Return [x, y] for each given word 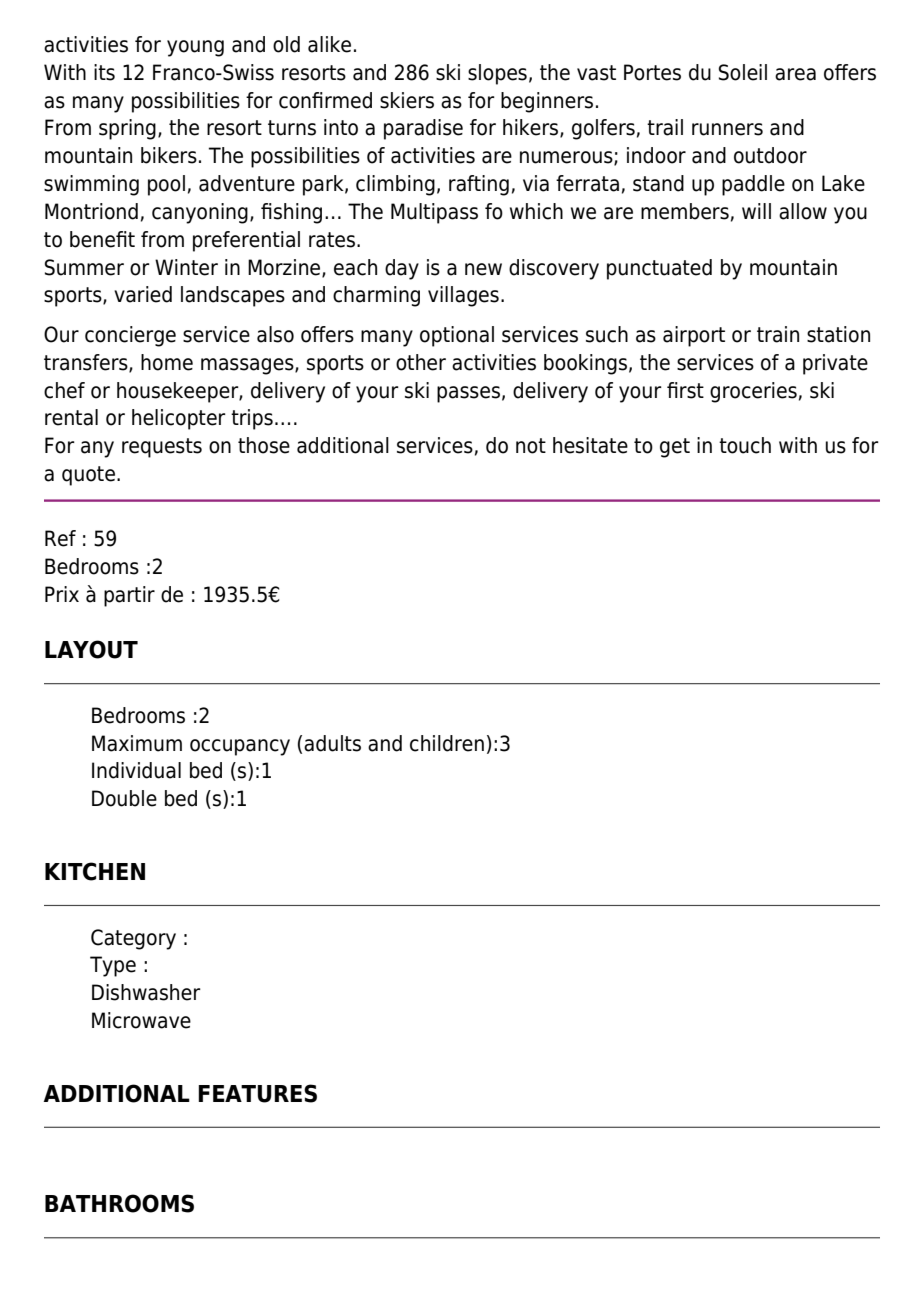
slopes [497, 74]
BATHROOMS [119, 1203]
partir [129, 596]
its [104, 72]
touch [745, 445]
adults [332, 743]
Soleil [743, 72]
